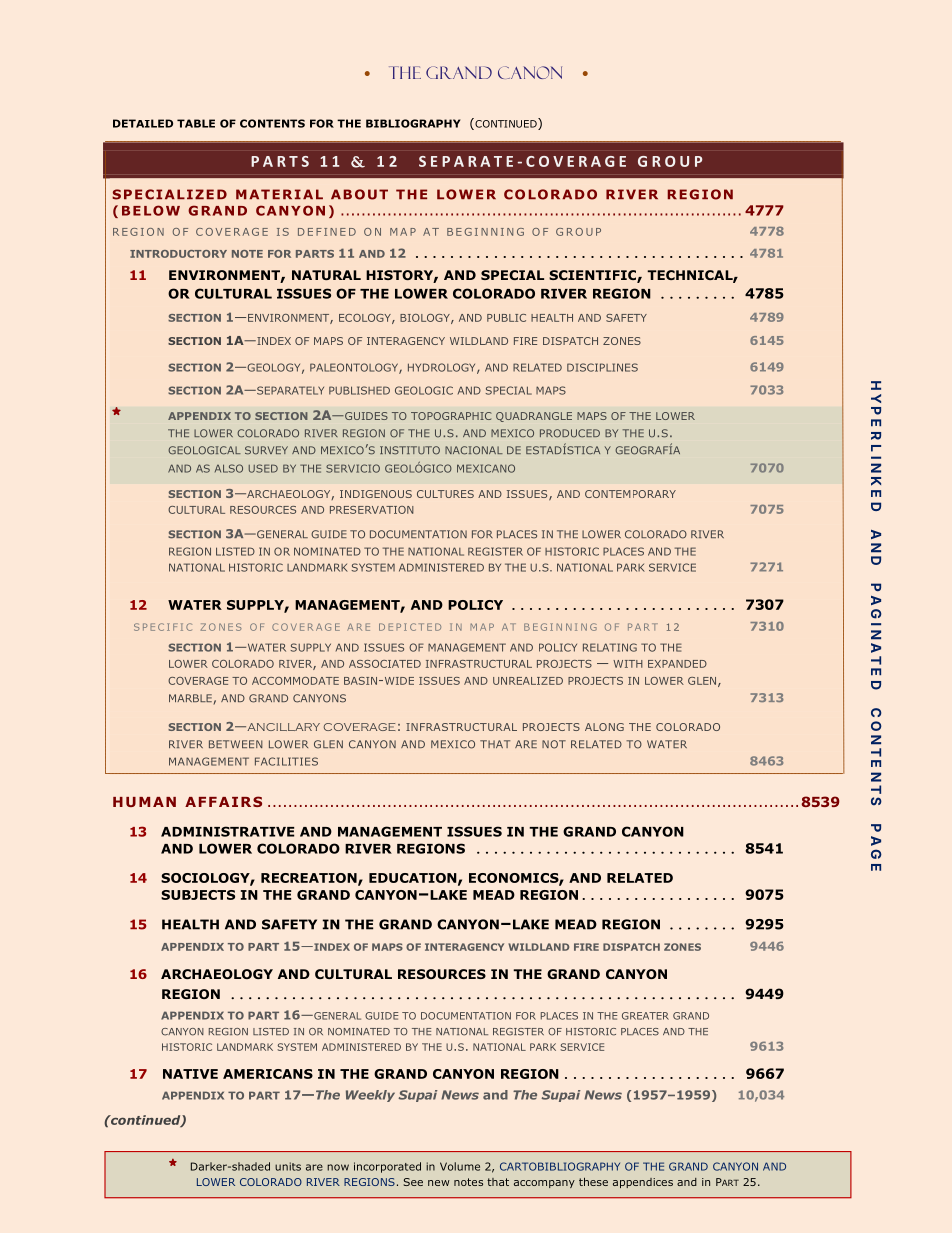  Describe the element at coordinates (530, 72) in the document. I see `Canon` at that location.
